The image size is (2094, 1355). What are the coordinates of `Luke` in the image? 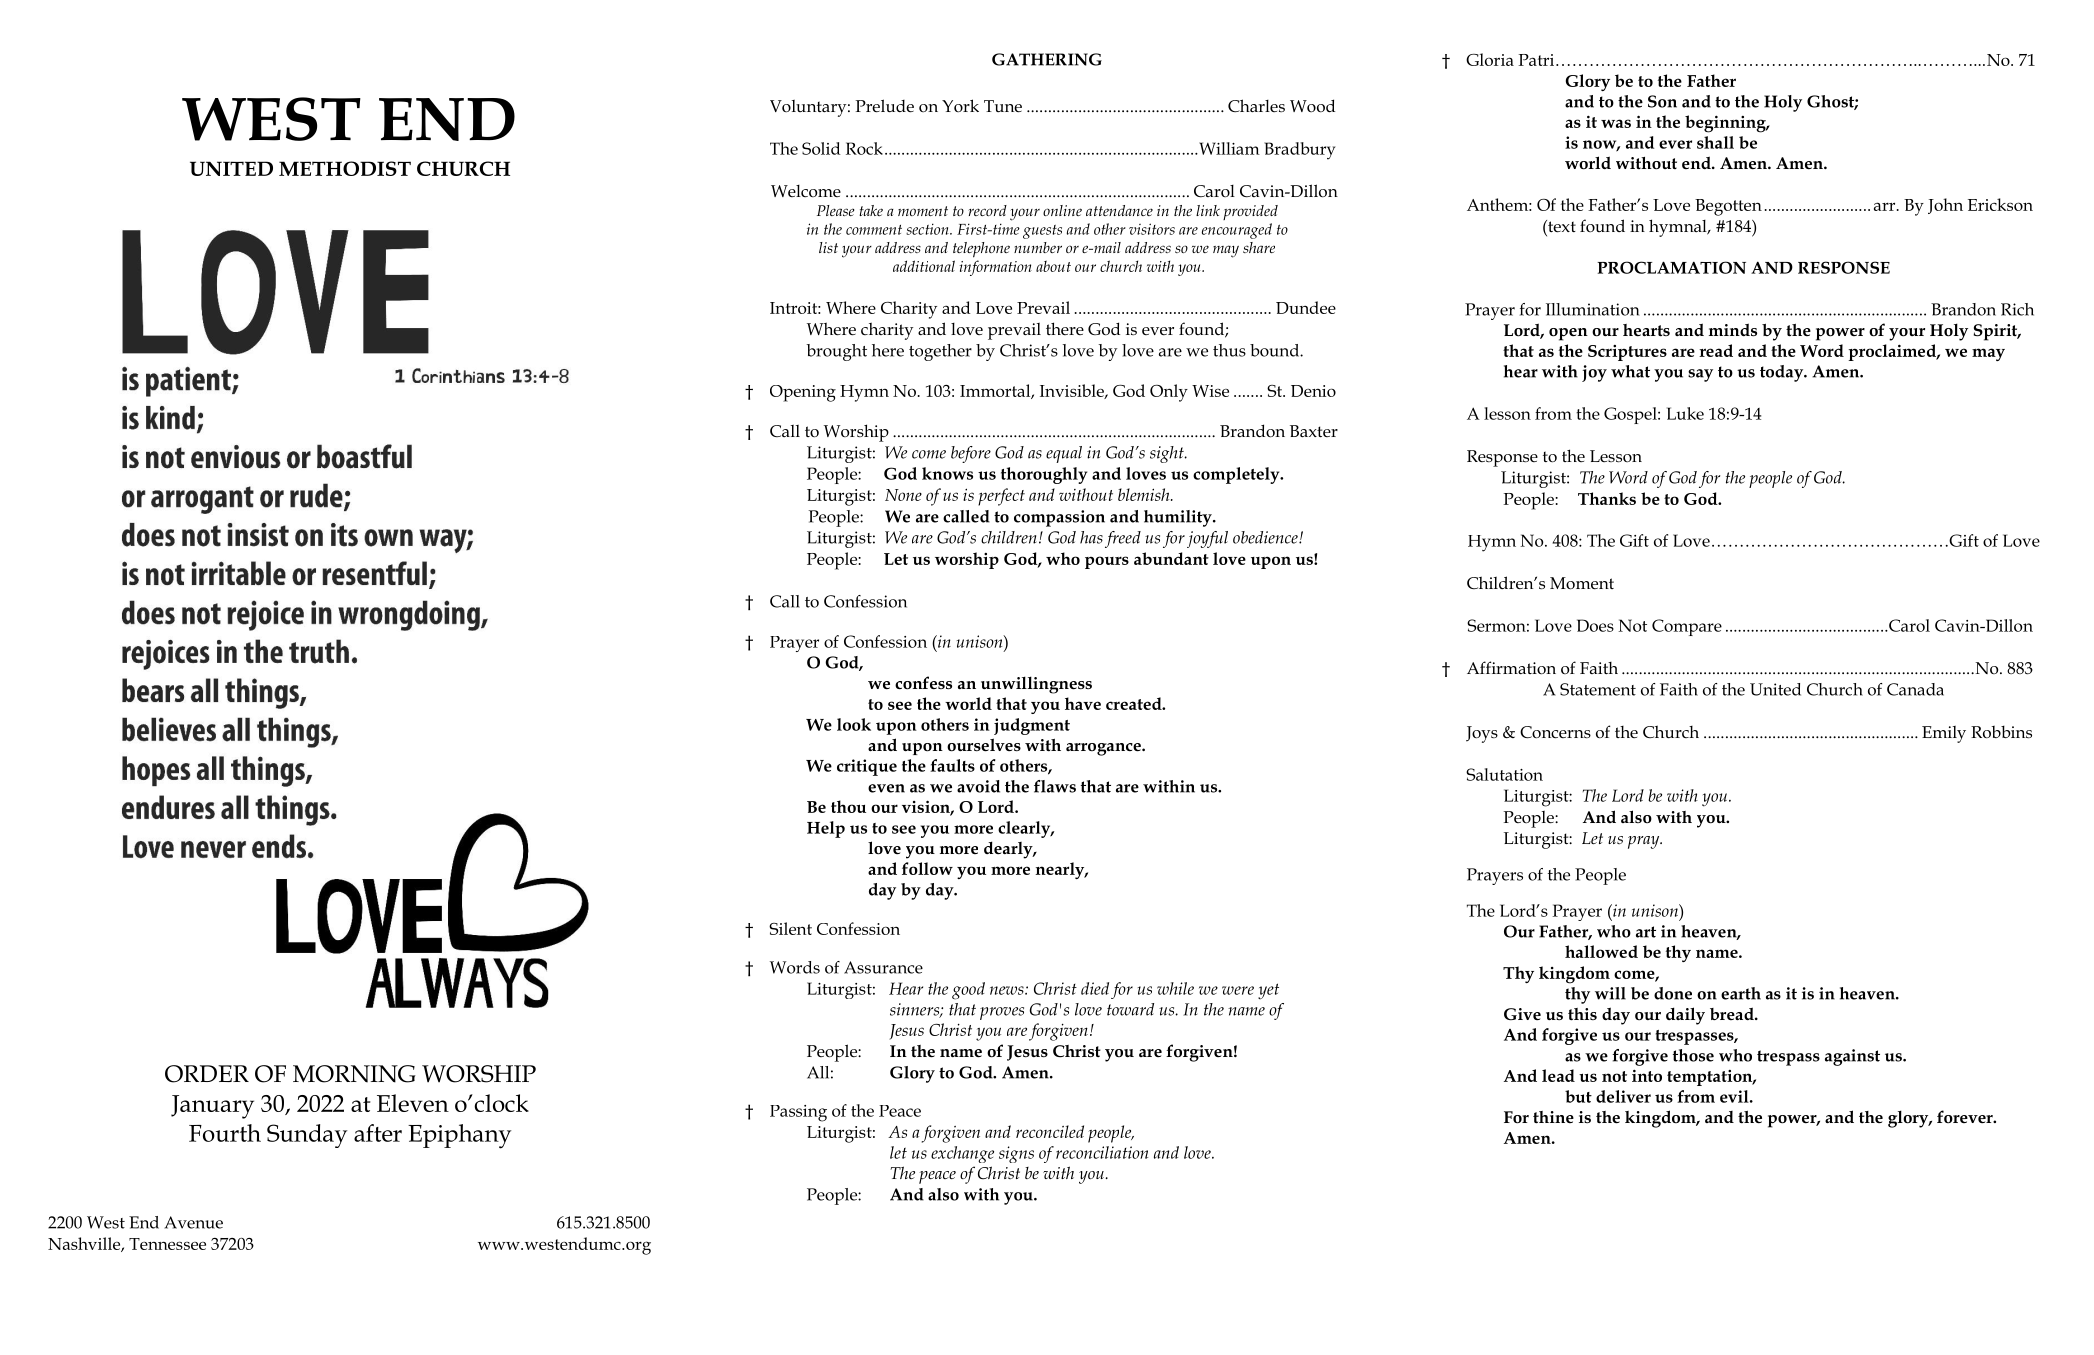 It's located at (1685, 413).
